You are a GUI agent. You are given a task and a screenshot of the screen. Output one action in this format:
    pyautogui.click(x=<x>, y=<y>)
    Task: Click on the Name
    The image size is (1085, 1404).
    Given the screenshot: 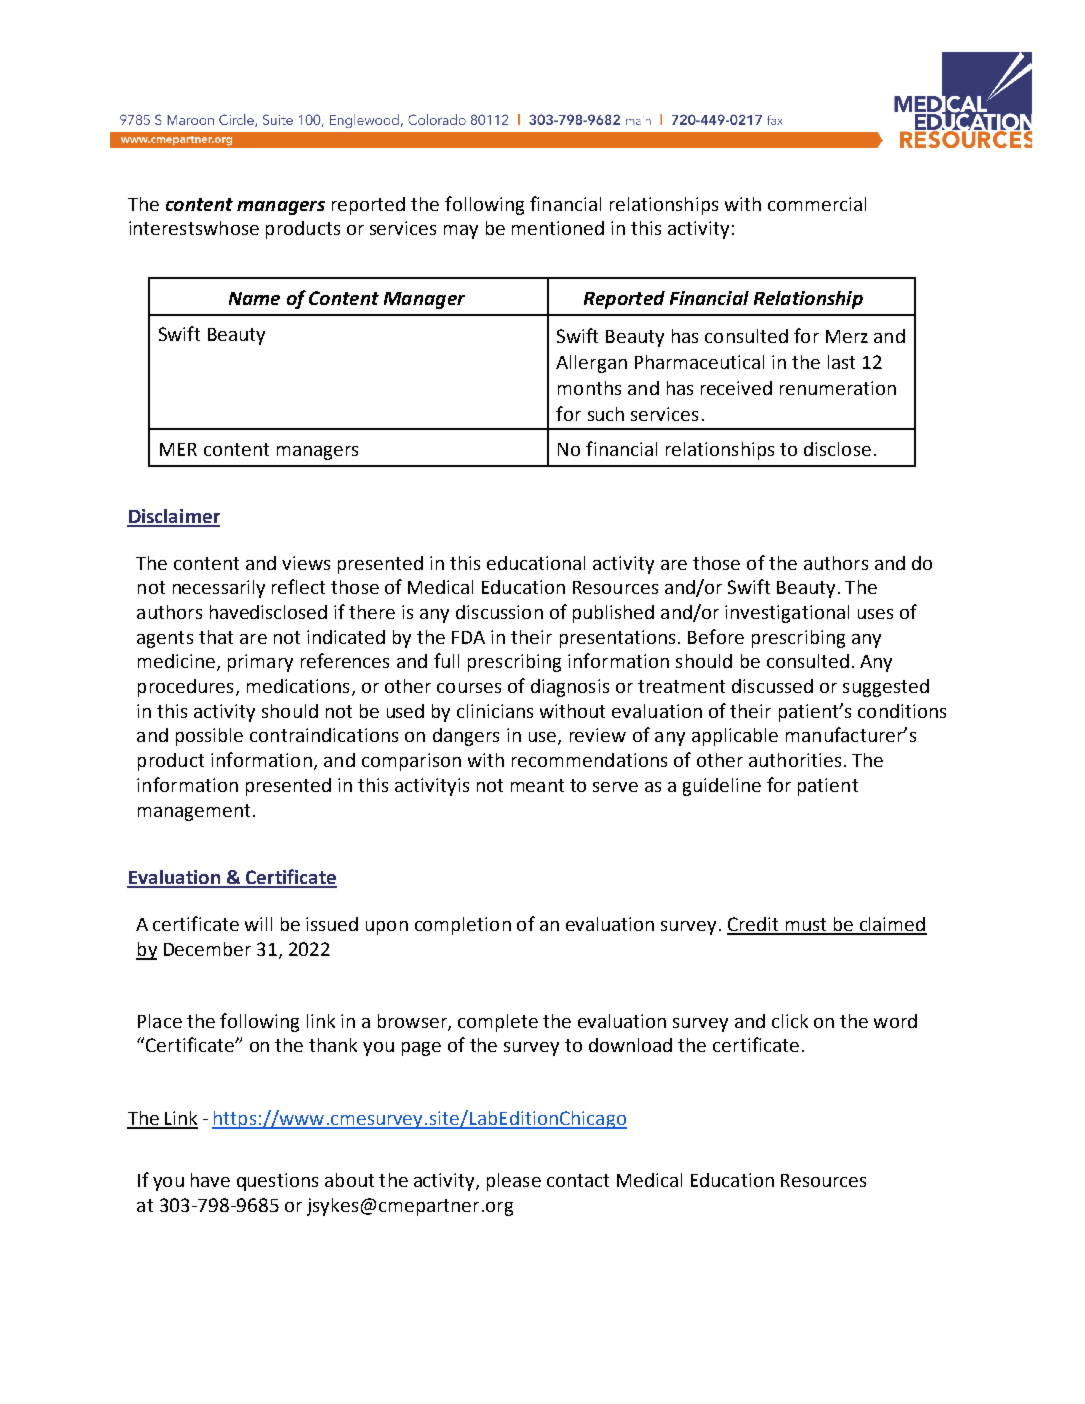 What is the action you would take?
    pyautogui.click(x=254, y=298)
